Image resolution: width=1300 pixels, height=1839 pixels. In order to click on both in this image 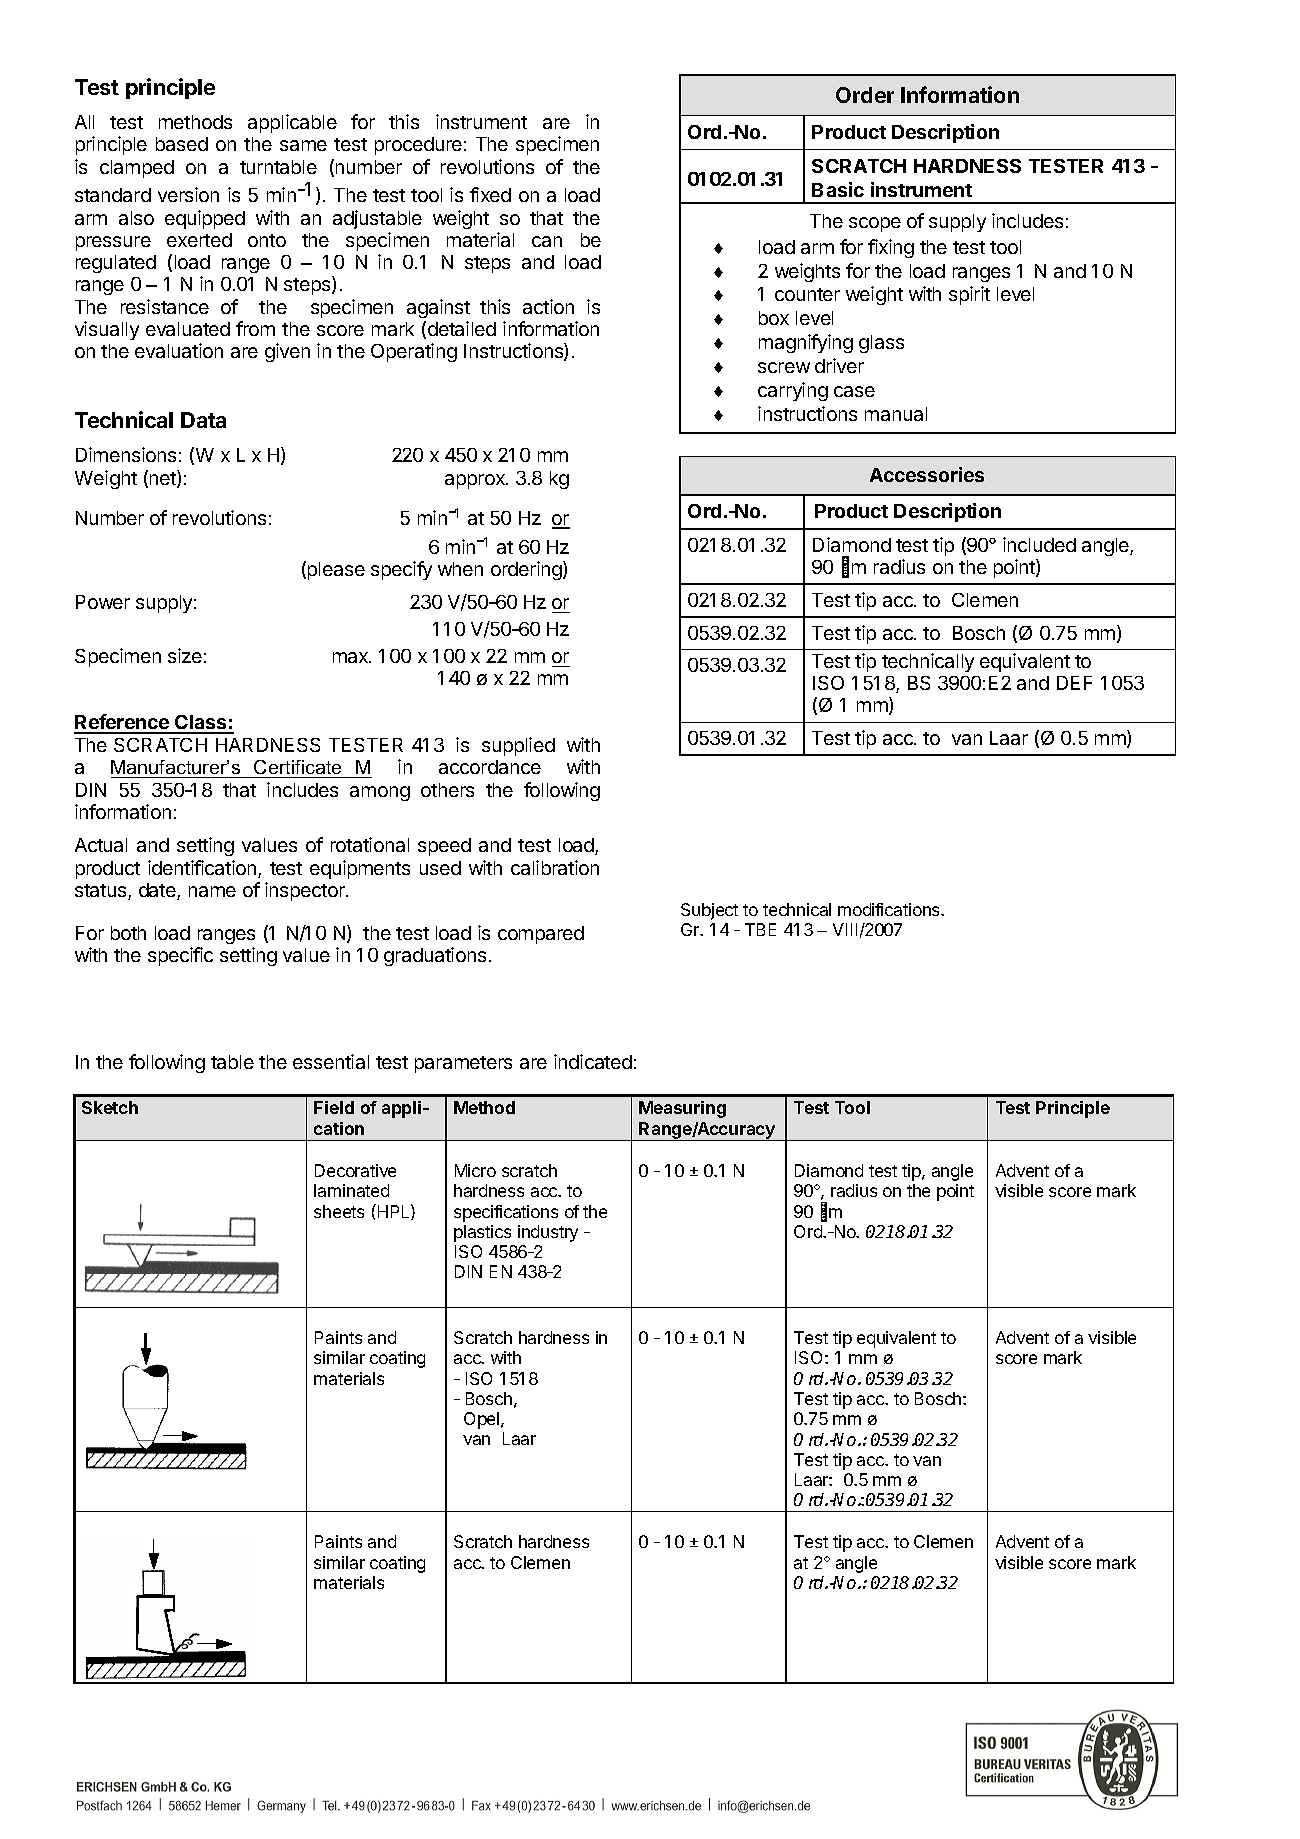, I will do `click(128, 933)`.
